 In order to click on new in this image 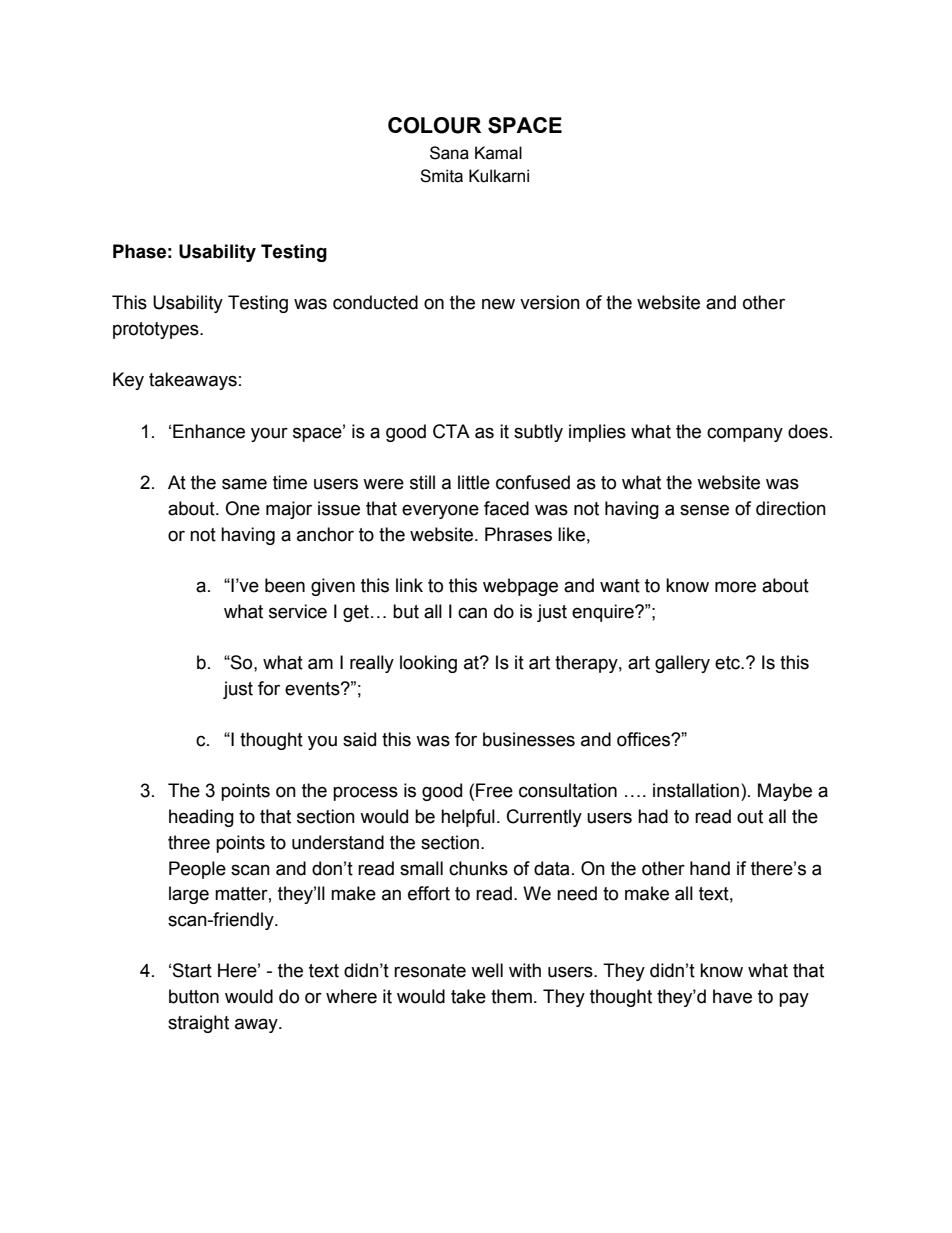, I will do `click(498, 304)`.
